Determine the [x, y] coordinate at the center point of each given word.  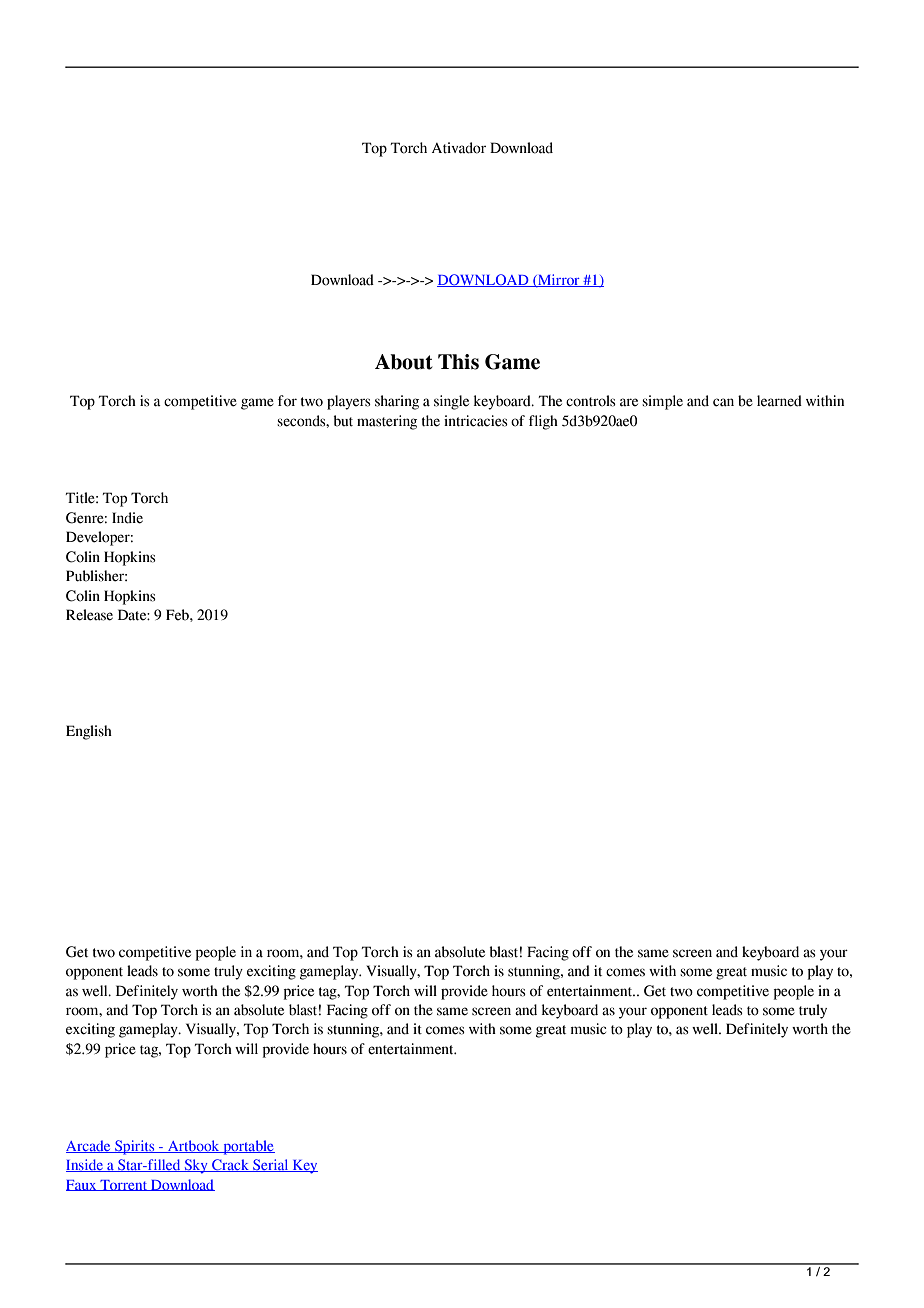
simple [662, 402]
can [723, 402]
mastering [387, 422]
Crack [230, 1165]
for [287, 401]
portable [248, 1147]
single [451, 402]
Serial [271, 1165]
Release [89, 615]
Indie [127, 518]
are [629, 402]
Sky [196, 1166]
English [89, 732]
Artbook [193, 1146]
